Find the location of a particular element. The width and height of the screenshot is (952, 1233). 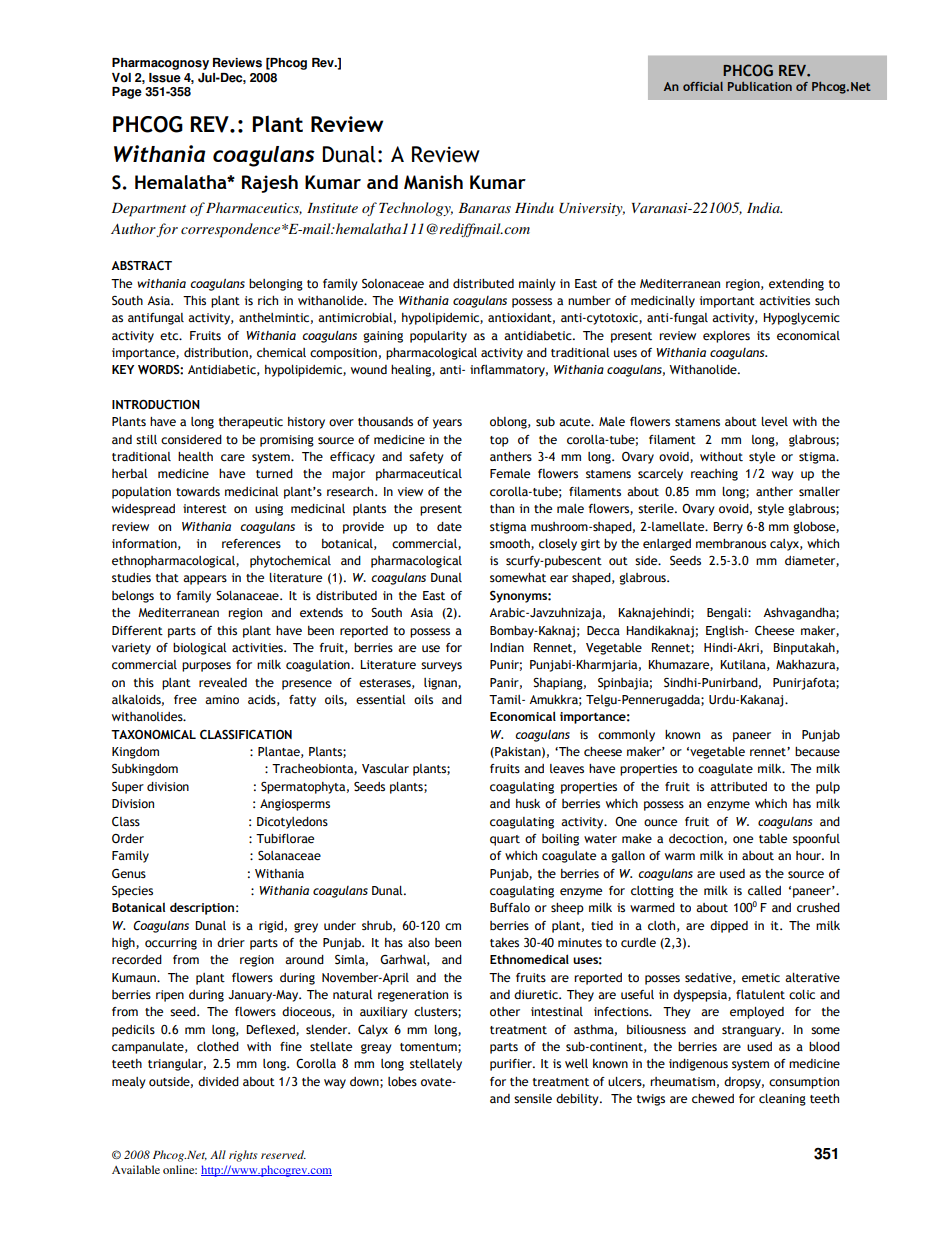

Manish is located at coordinates (433, 182).
